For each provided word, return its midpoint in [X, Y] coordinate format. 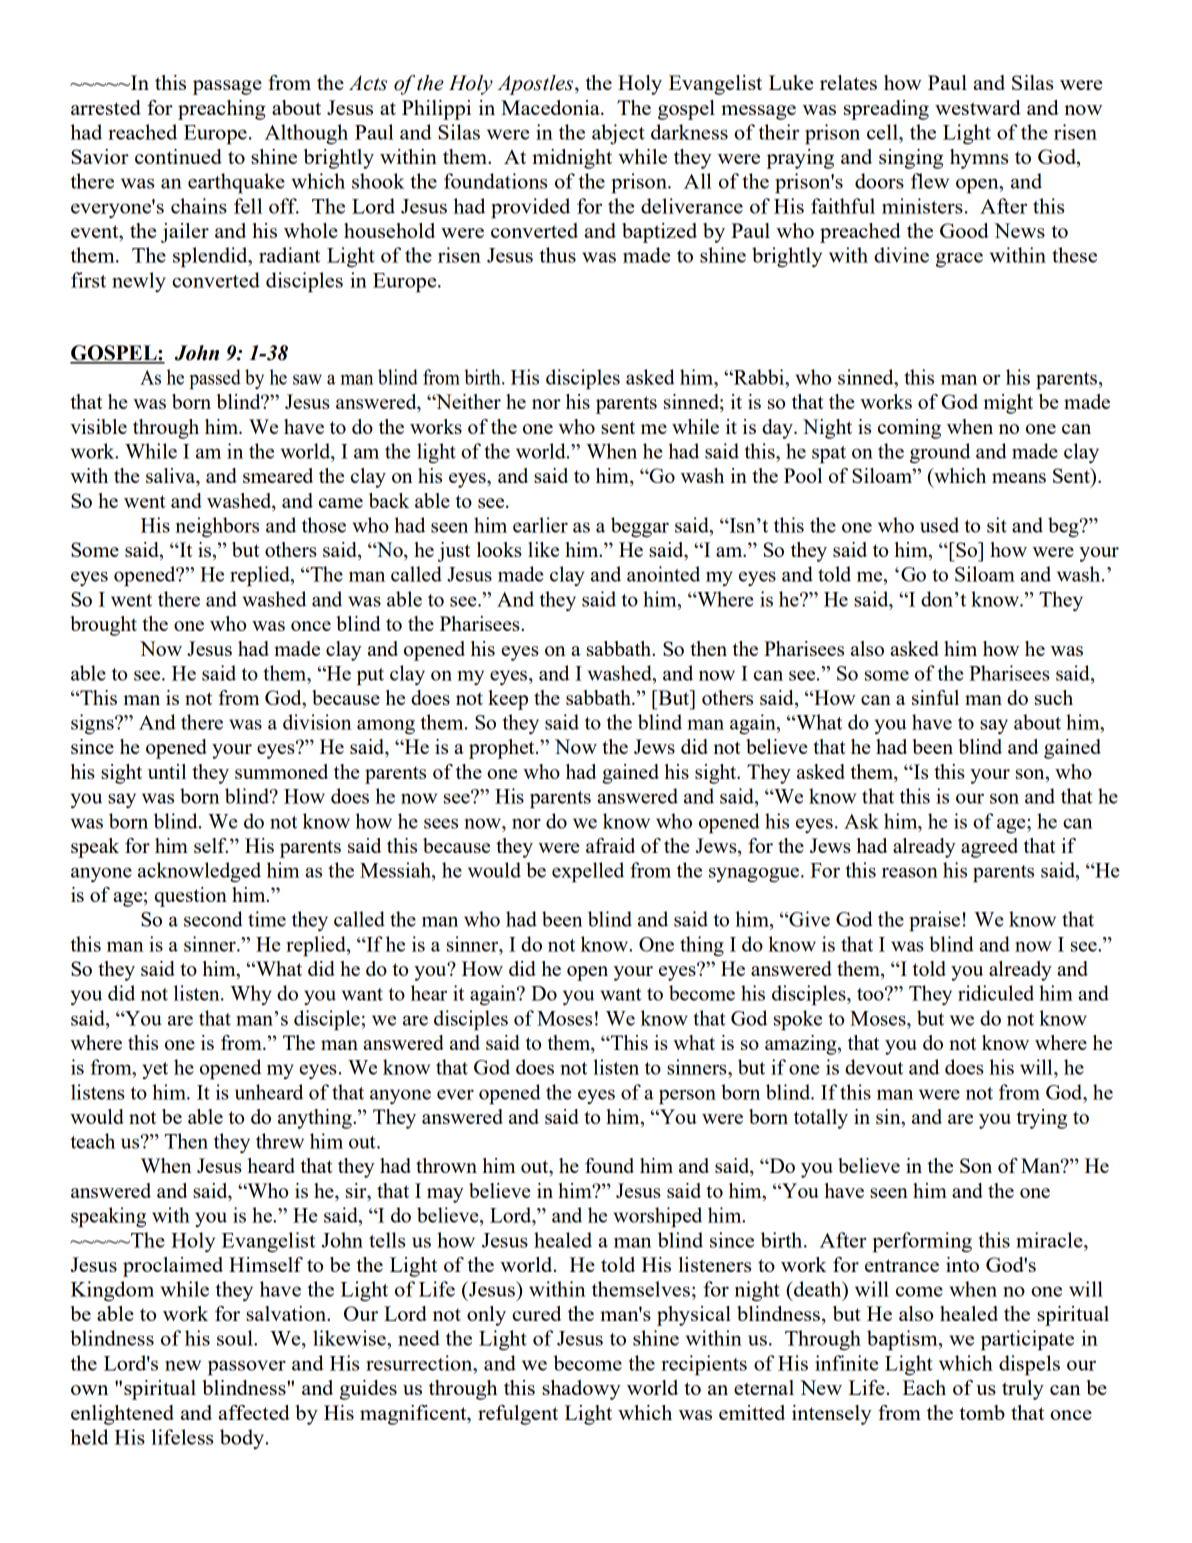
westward [978, 107]
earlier [540, 525]
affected [254, 1412]
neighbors [217, 527]
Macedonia [551, 107]
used [939, 525]
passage [227, 87]
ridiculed [996, 993]
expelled [588, 872]
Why [251, 995]
